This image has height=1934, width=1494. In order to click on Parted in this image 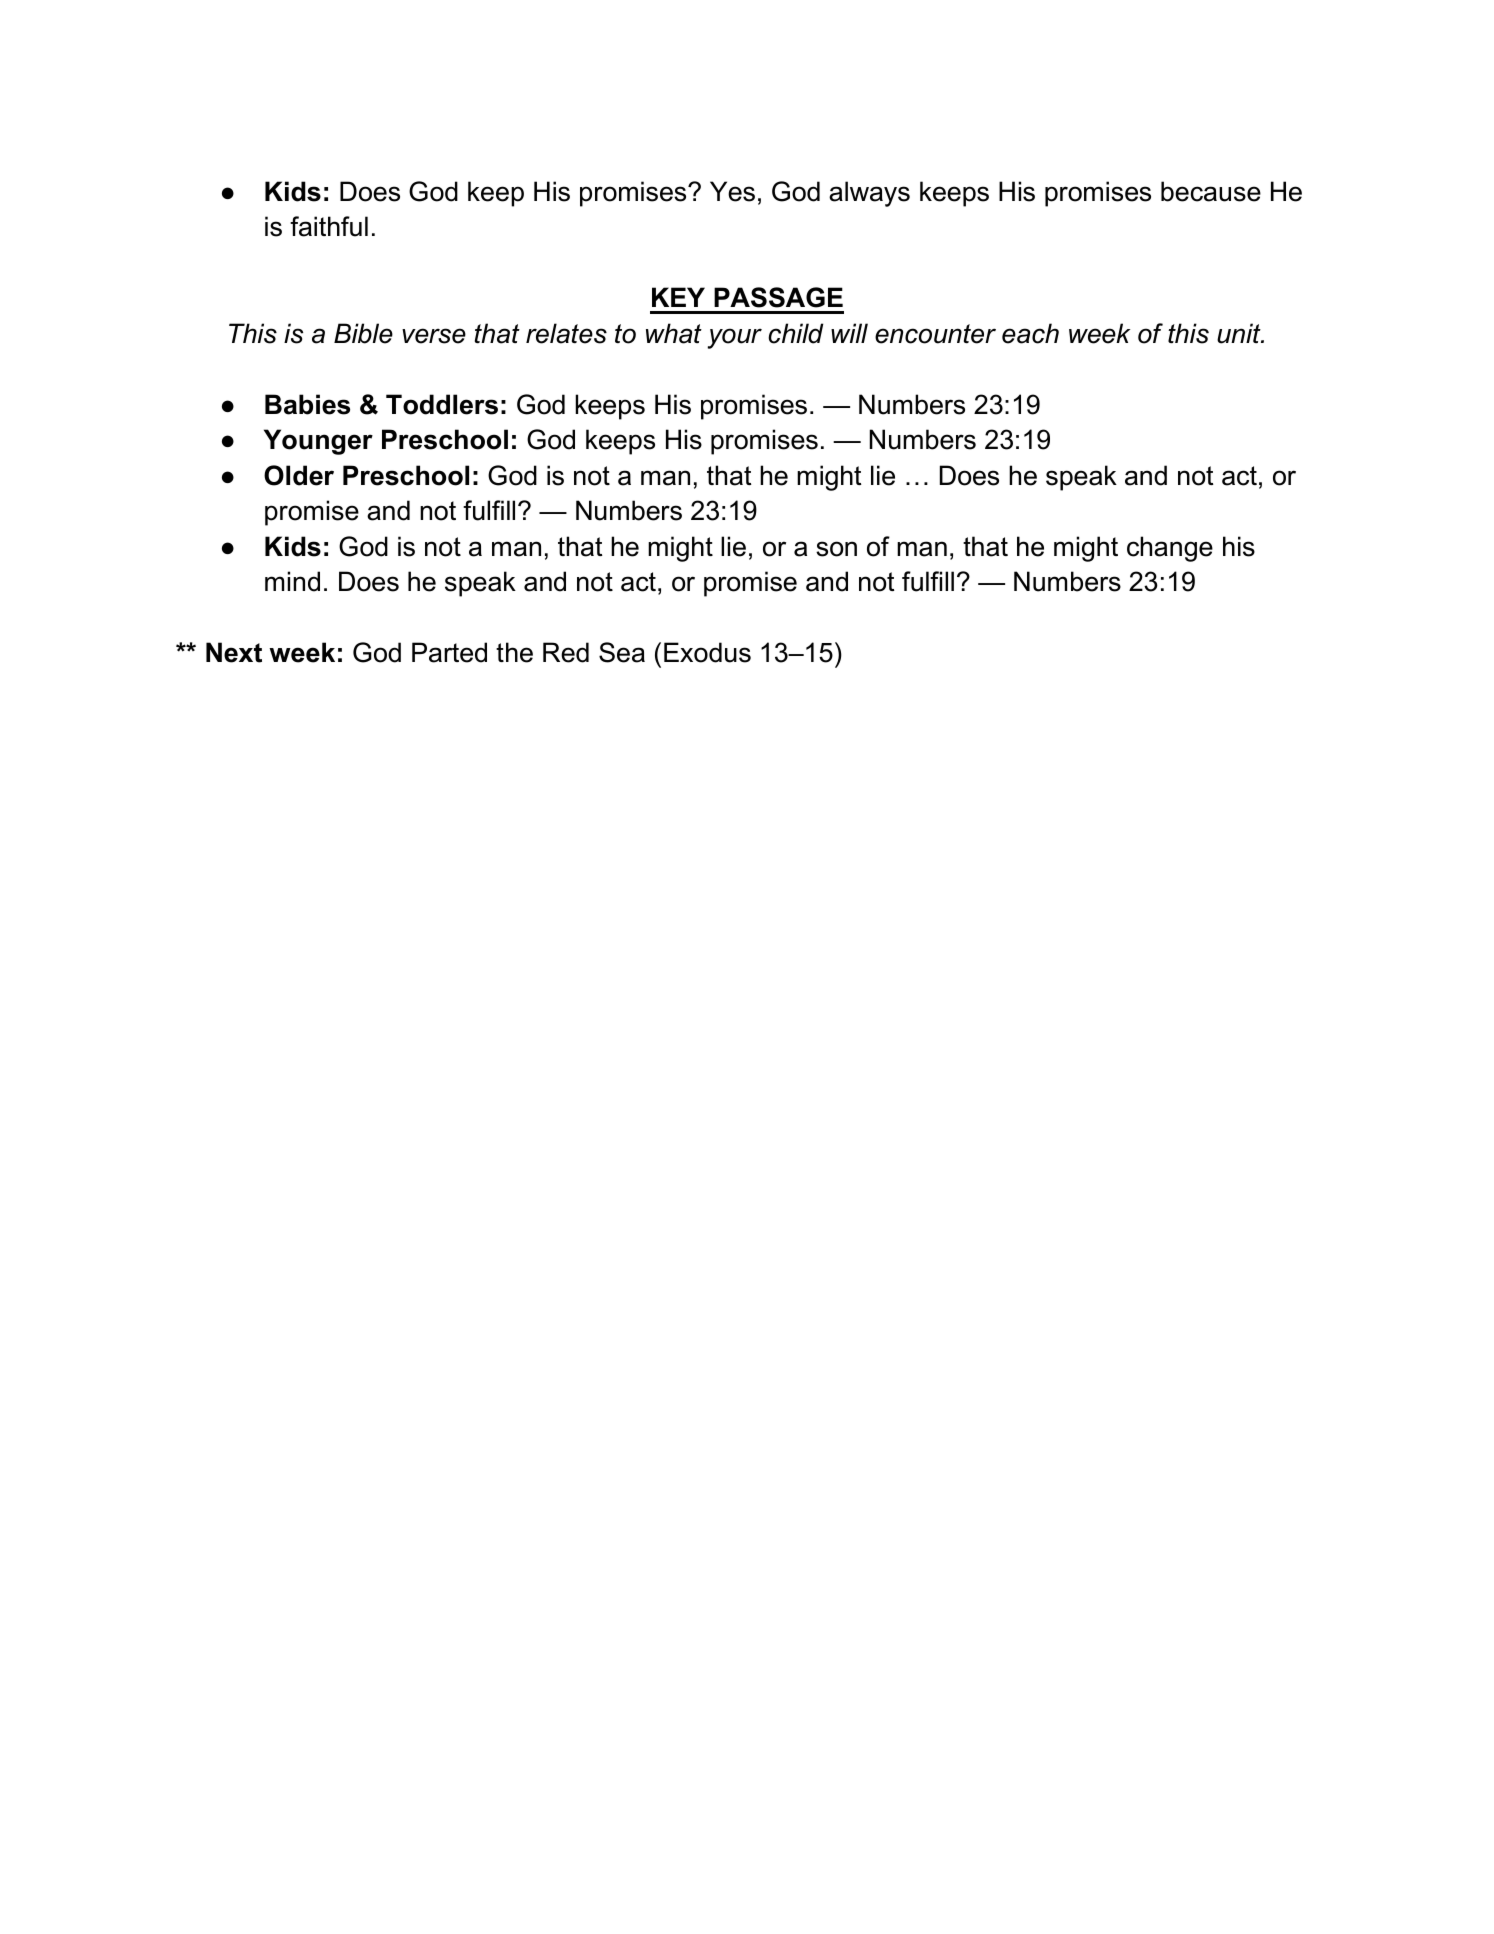, I will do `click(449, 652)`.
